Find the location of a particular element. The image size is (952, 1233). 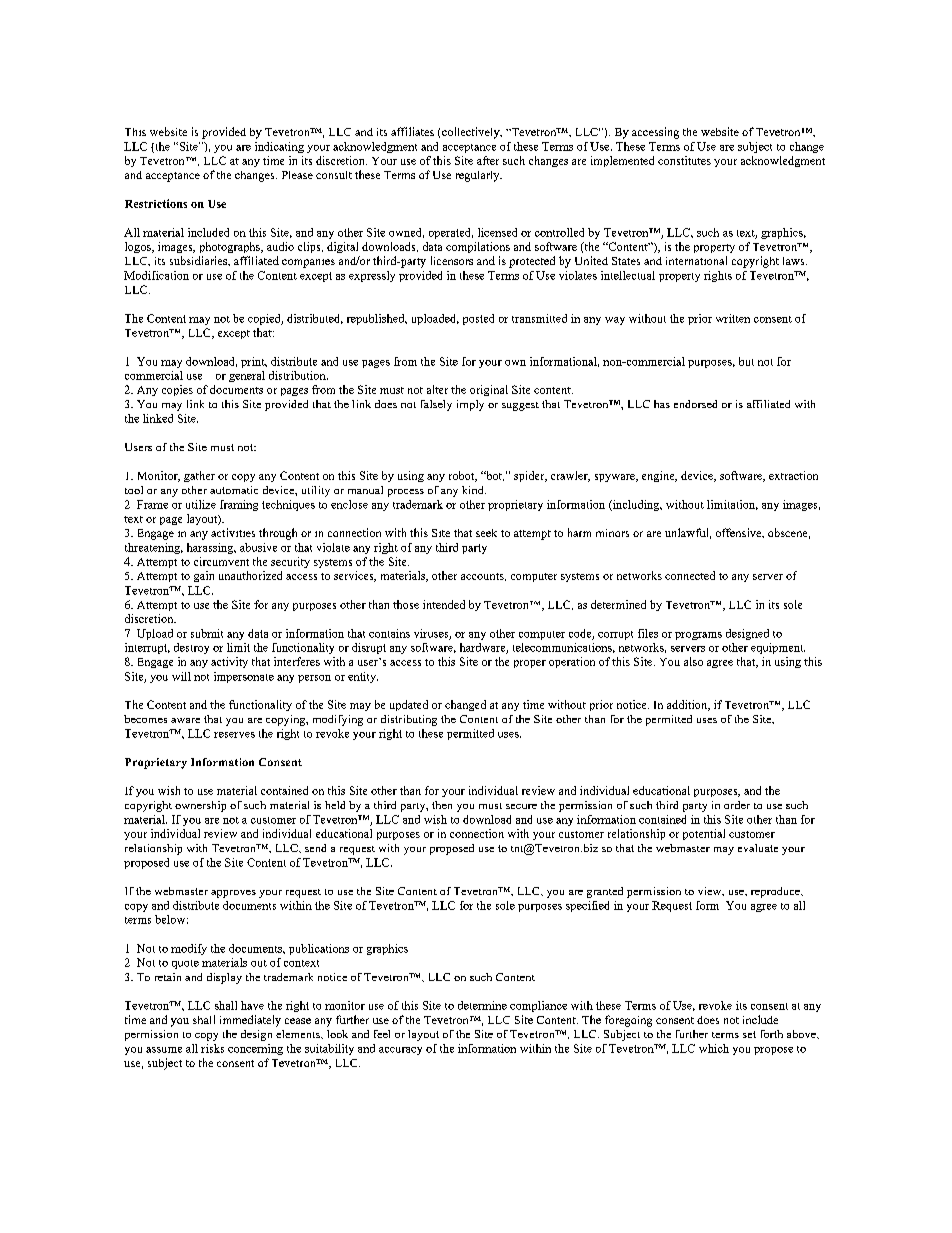

connected is located at coordinates (690, 575).
